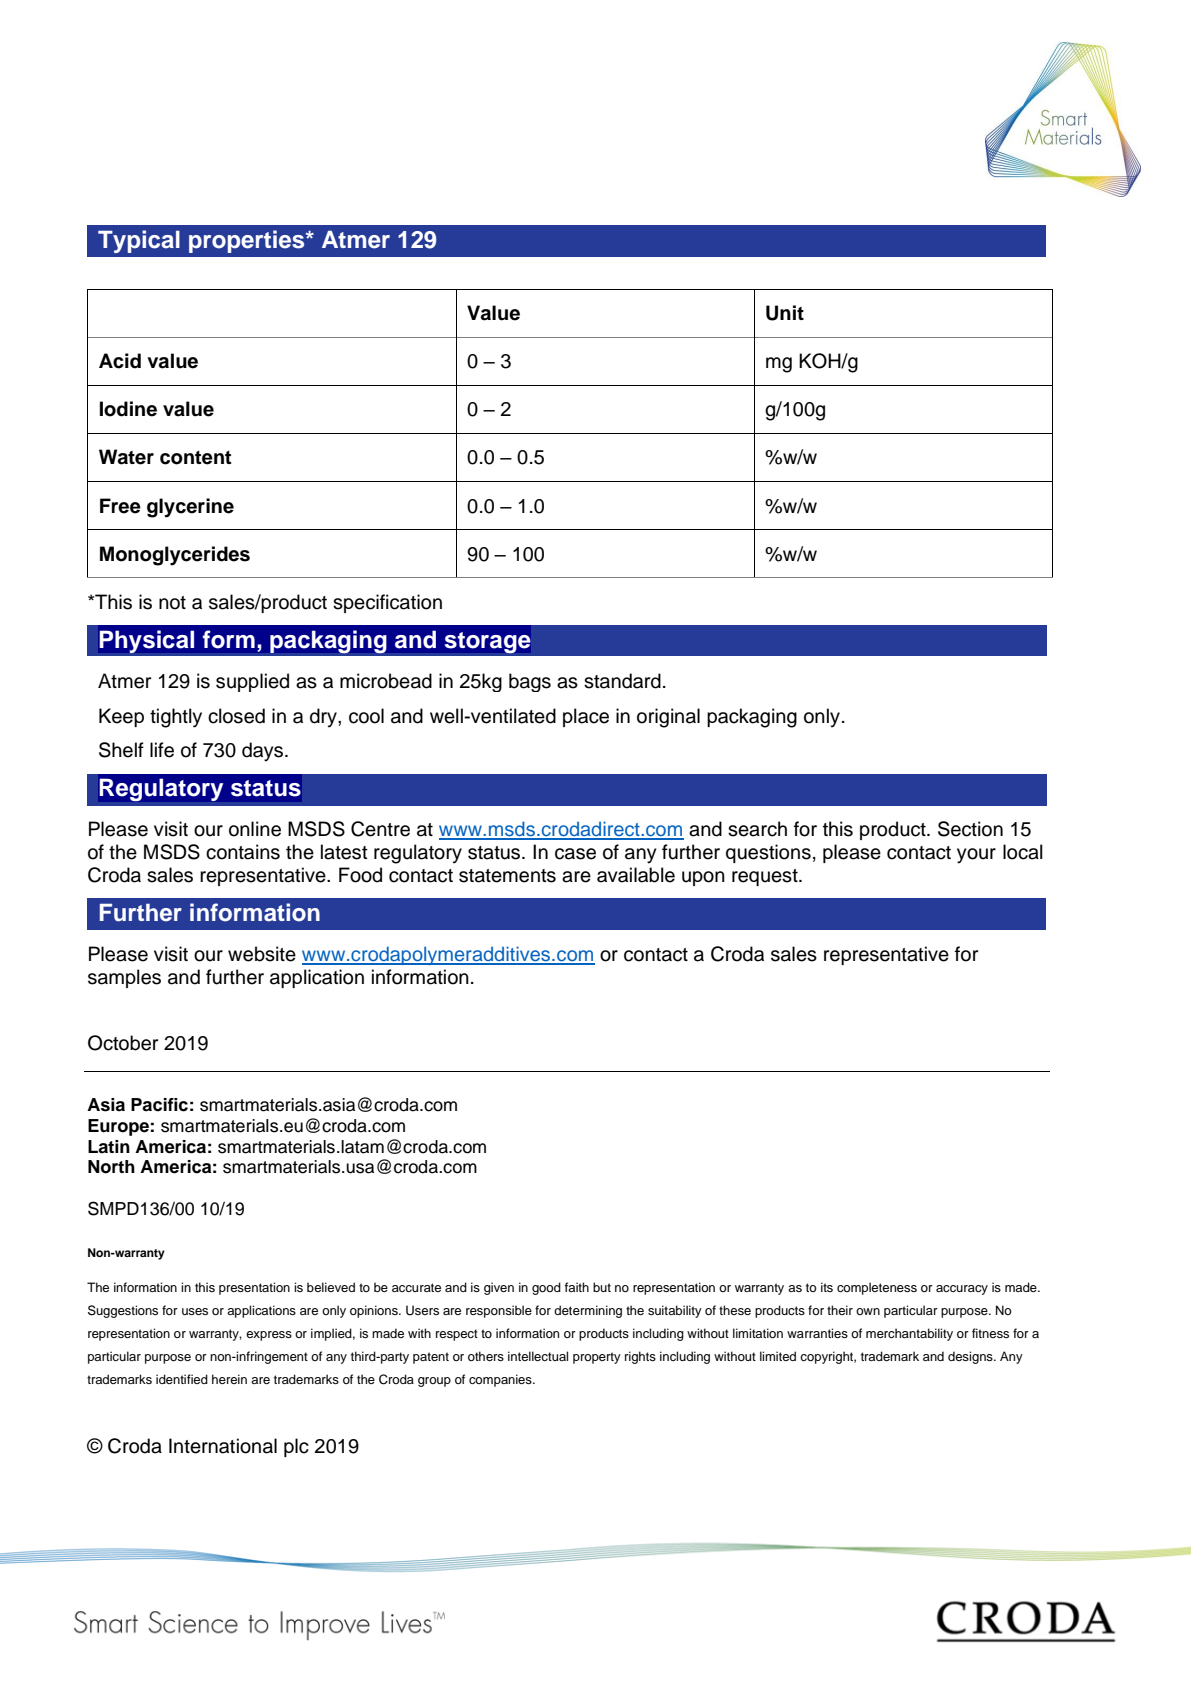  Describe the element at coordinates (248, 241) in the screenshot. I see `properties` at that location.
